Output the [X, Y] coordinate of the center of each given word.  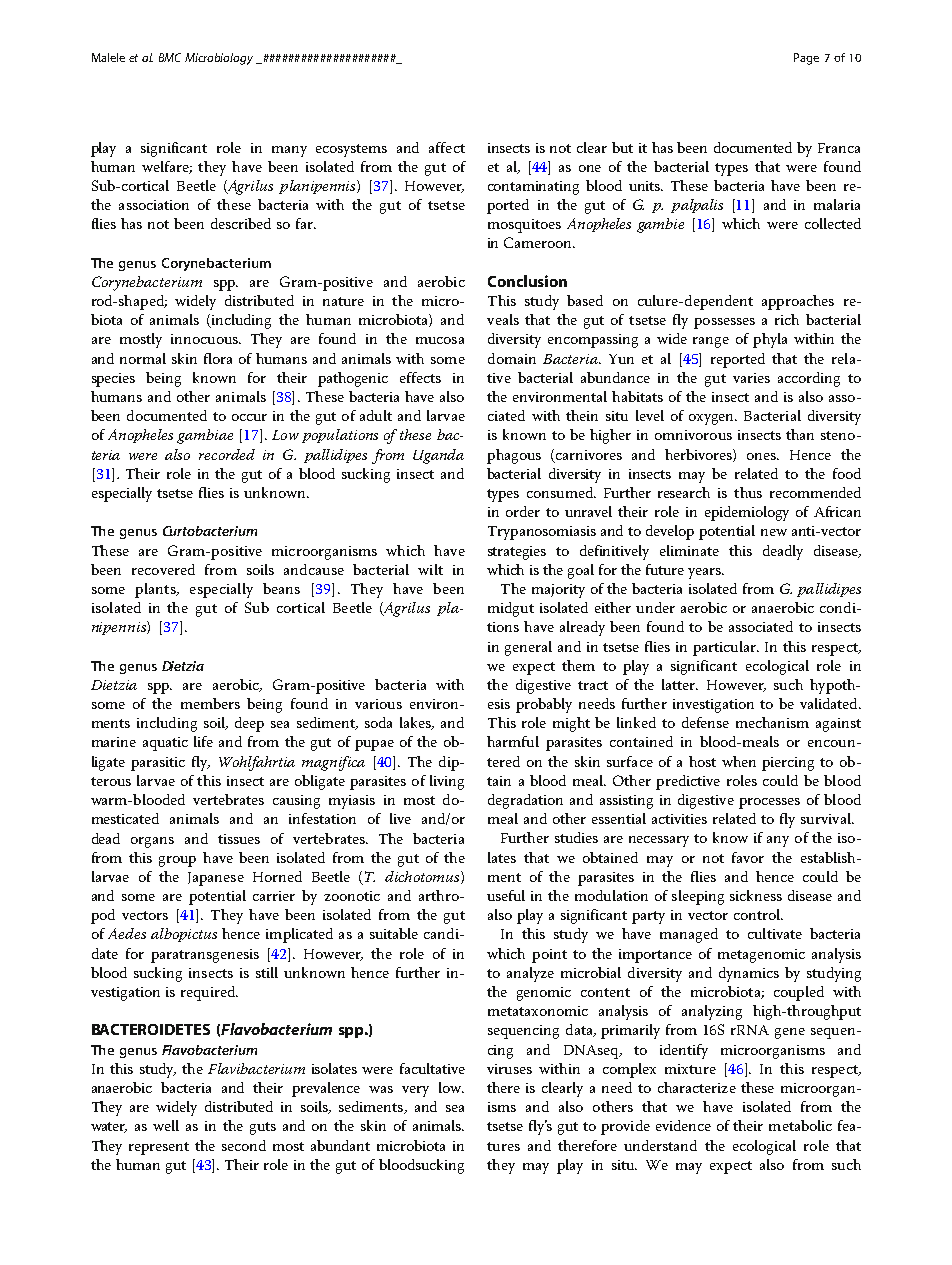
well [166, 1125]
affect [447, 147]
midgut [511, 609]
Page [806, 59]
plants [156, 590]
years [705, 573]
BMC [170, 57]
